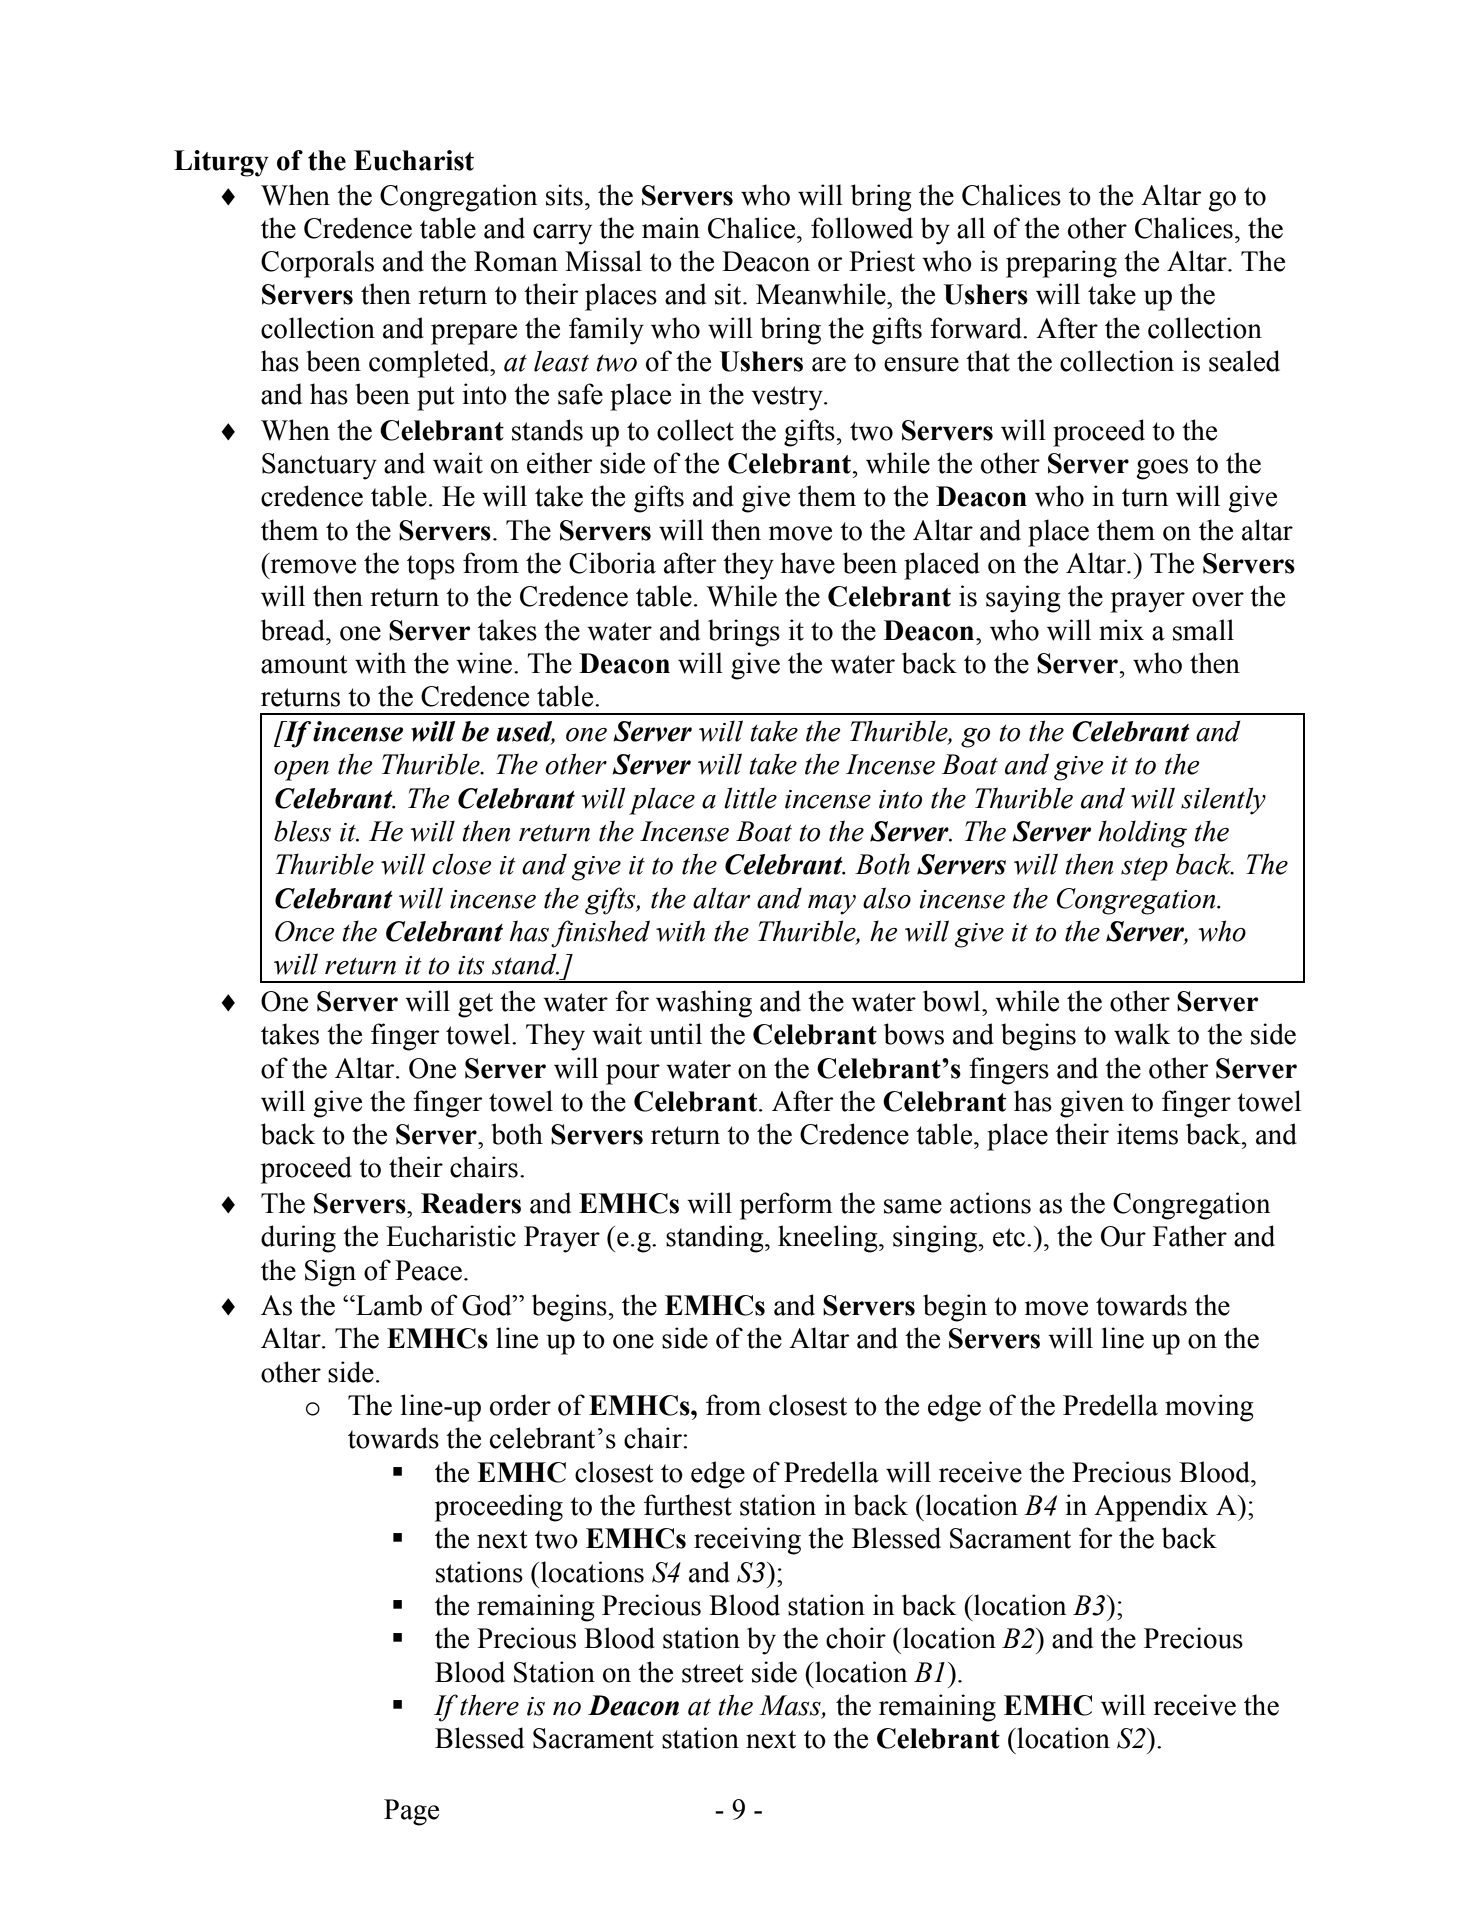 The image size is (1478, 1913). I want to click on Lamb, so click(388, 1305).
